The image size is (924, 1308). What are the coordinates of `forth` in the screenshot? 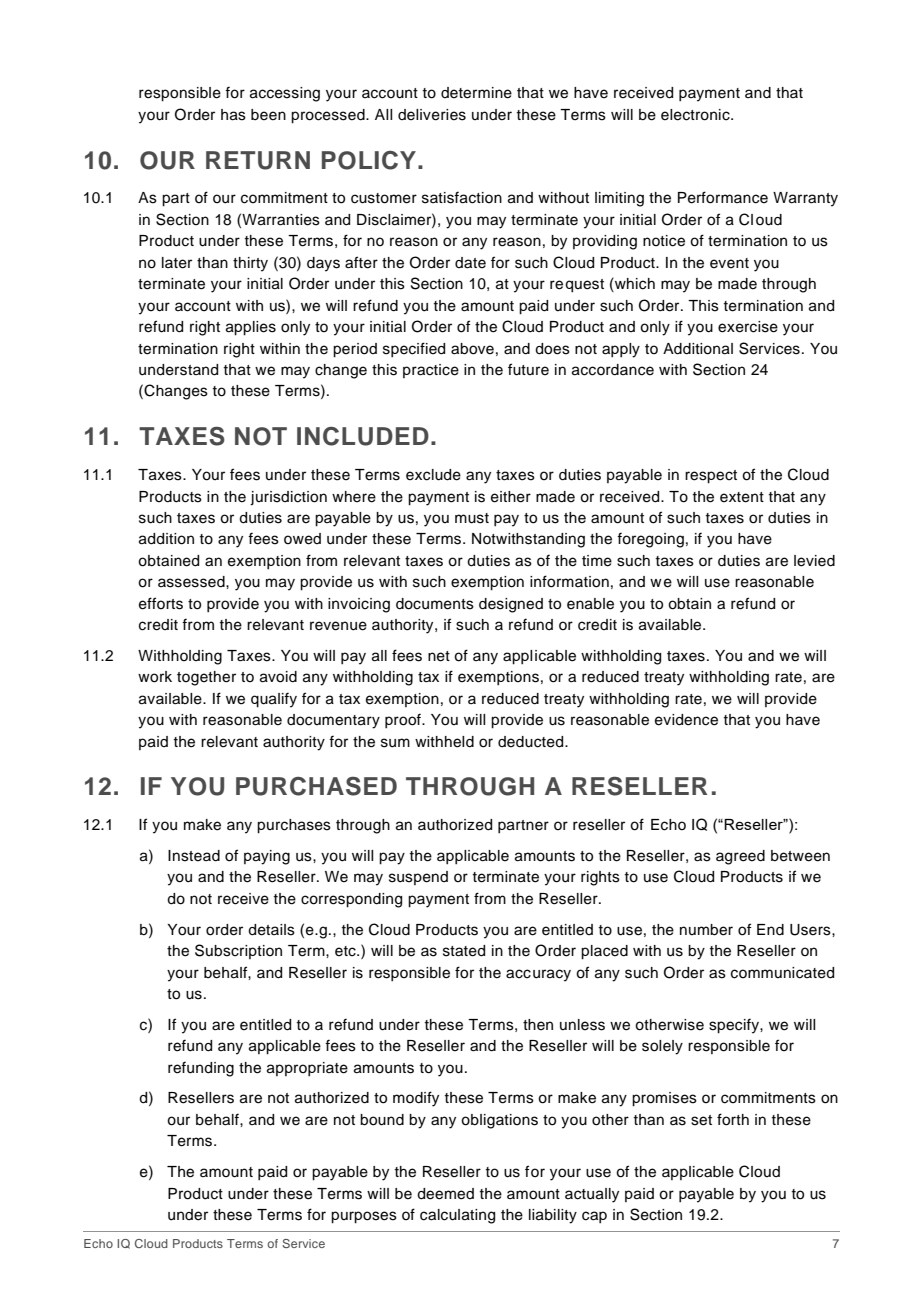 It's located at (733, 1119).
